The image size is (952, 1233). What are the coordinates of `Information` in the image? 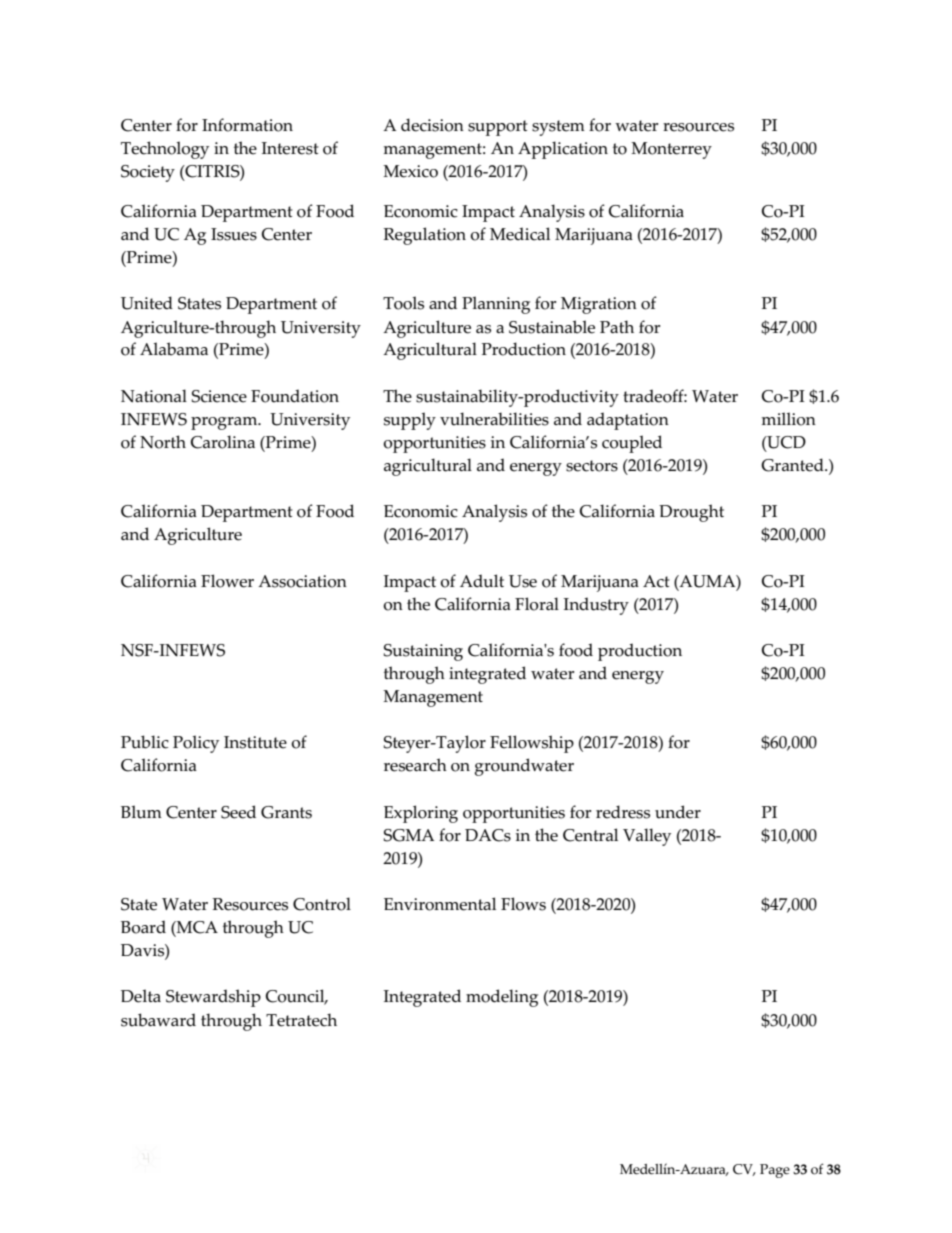 It's located at (247, 125).
